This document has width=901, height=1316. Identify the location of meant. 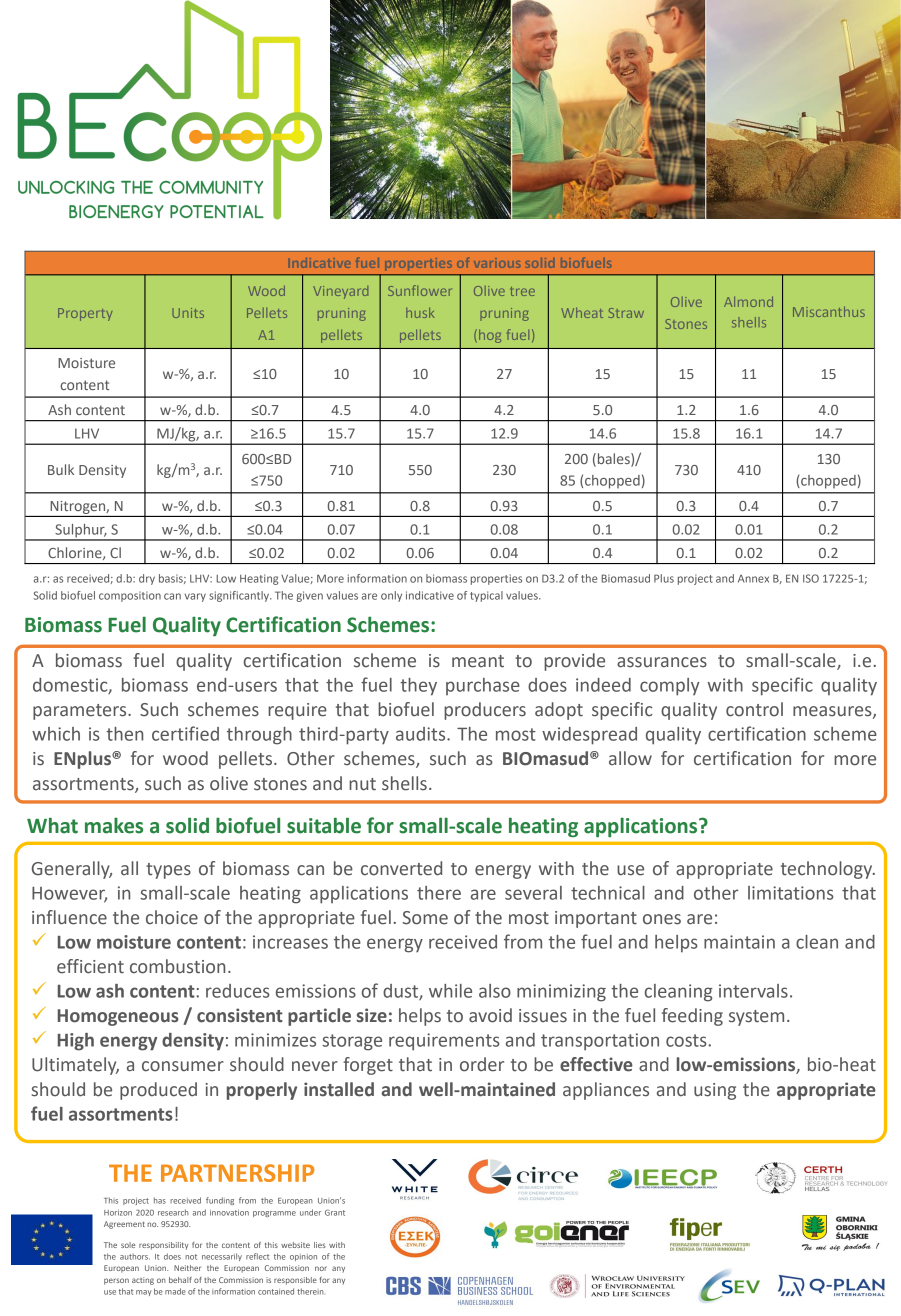
(478, 661).
